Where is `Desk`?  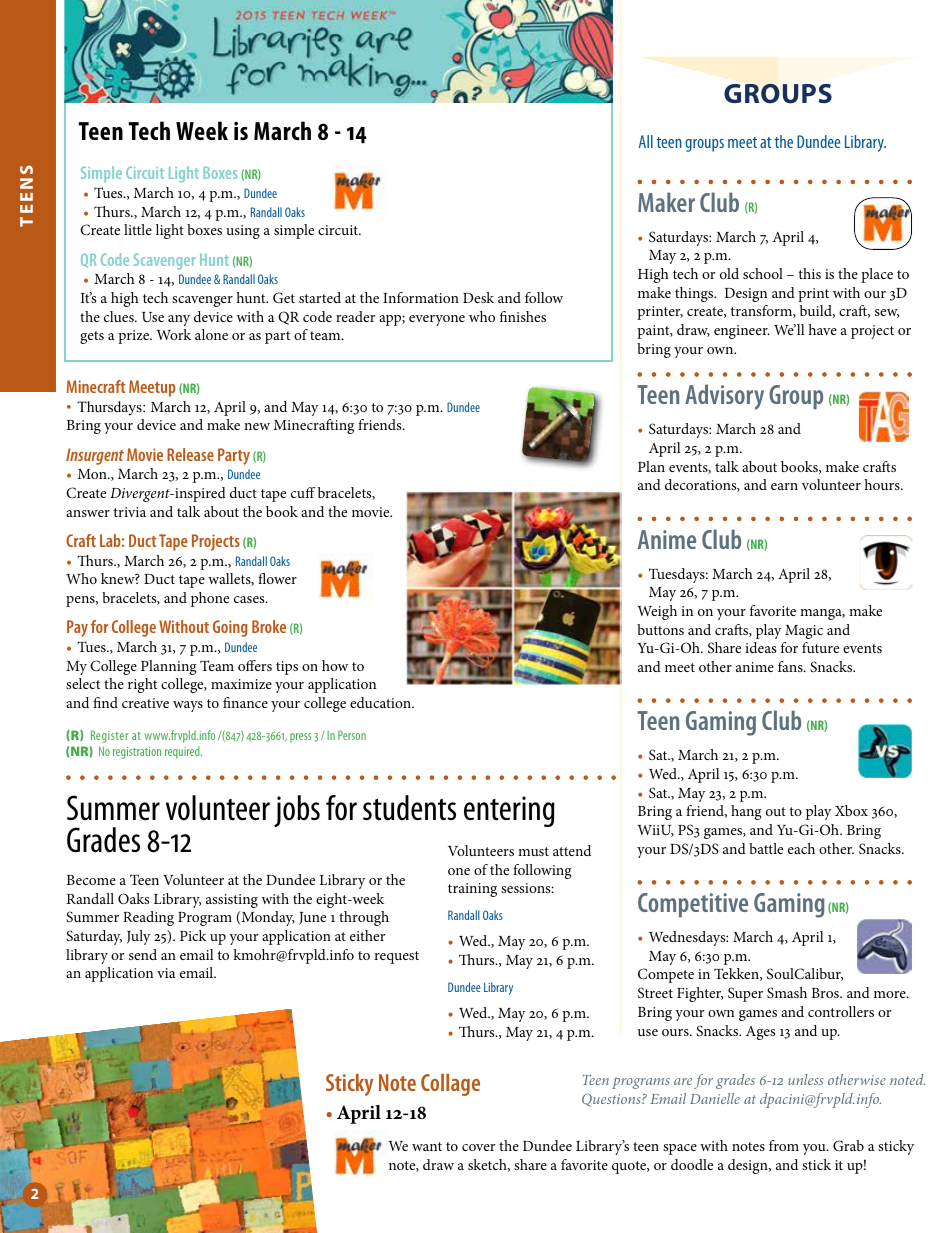
Desk is located at coordinates (478, 297).
